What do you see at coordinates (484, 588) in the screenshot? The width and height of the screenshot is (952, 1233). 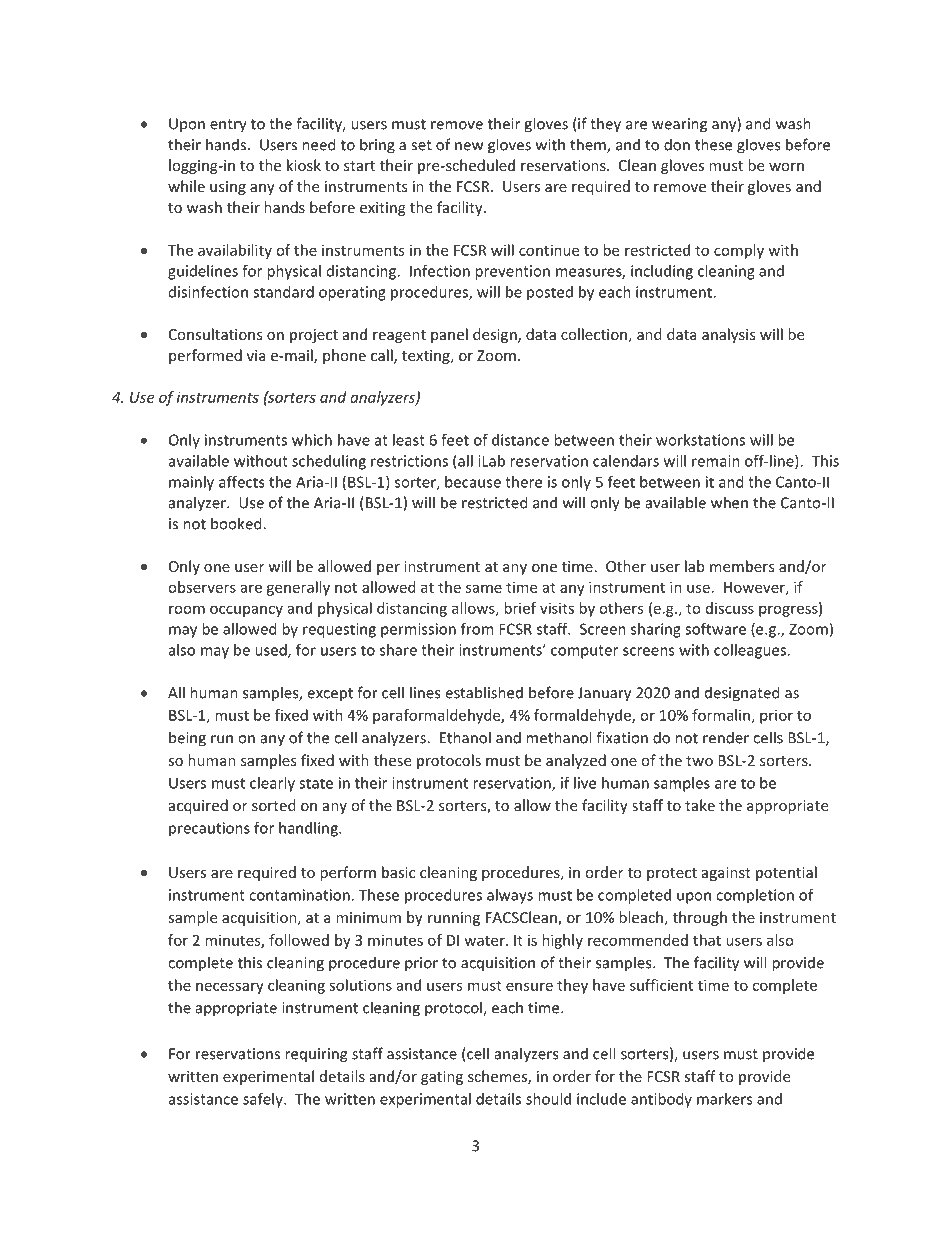 I see `same` at bounding box center [484, 588].
